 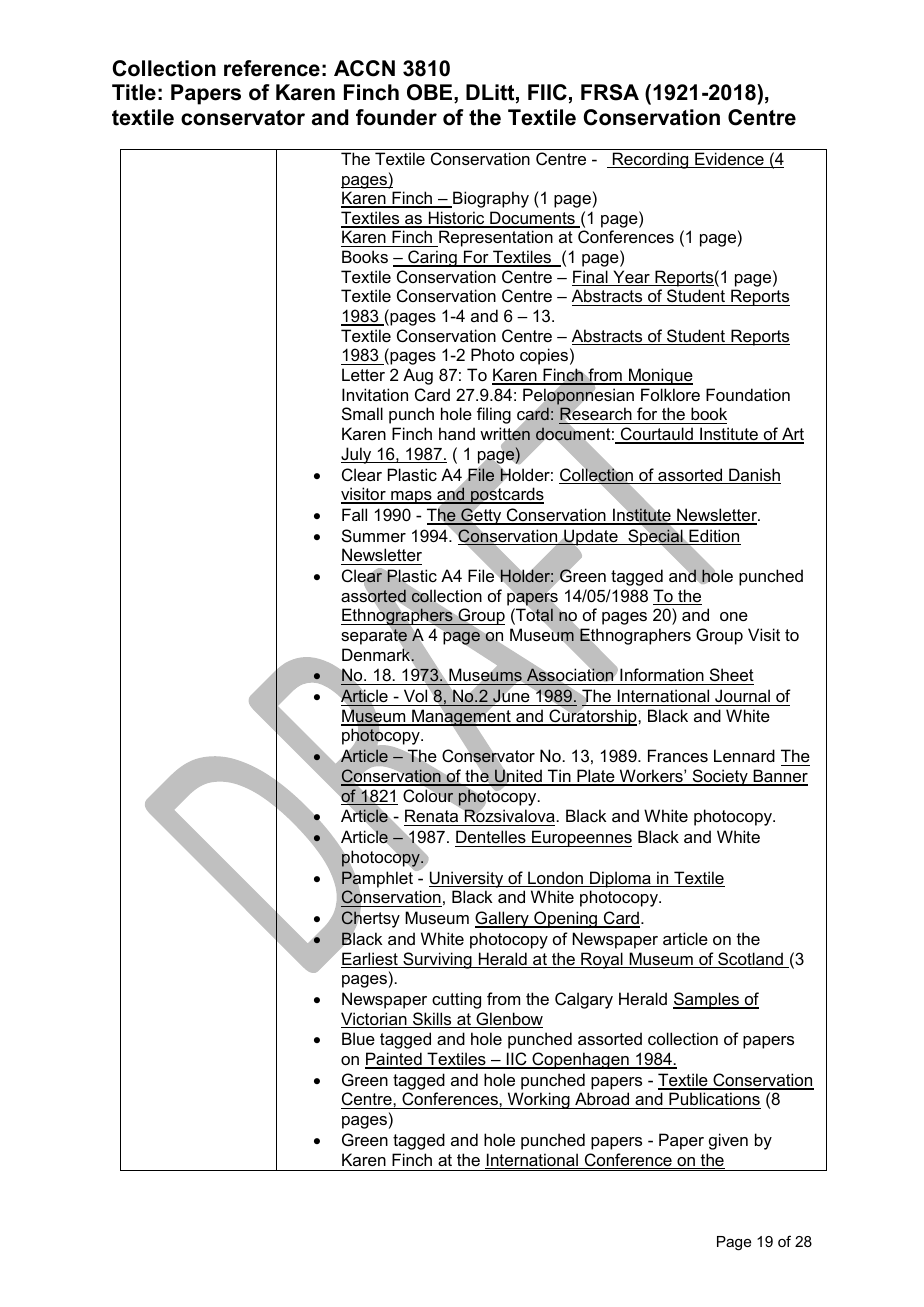 What do you see at coordinates (467, 879) in the screenshot?
I see `University` at bounding box center [467, 879].
